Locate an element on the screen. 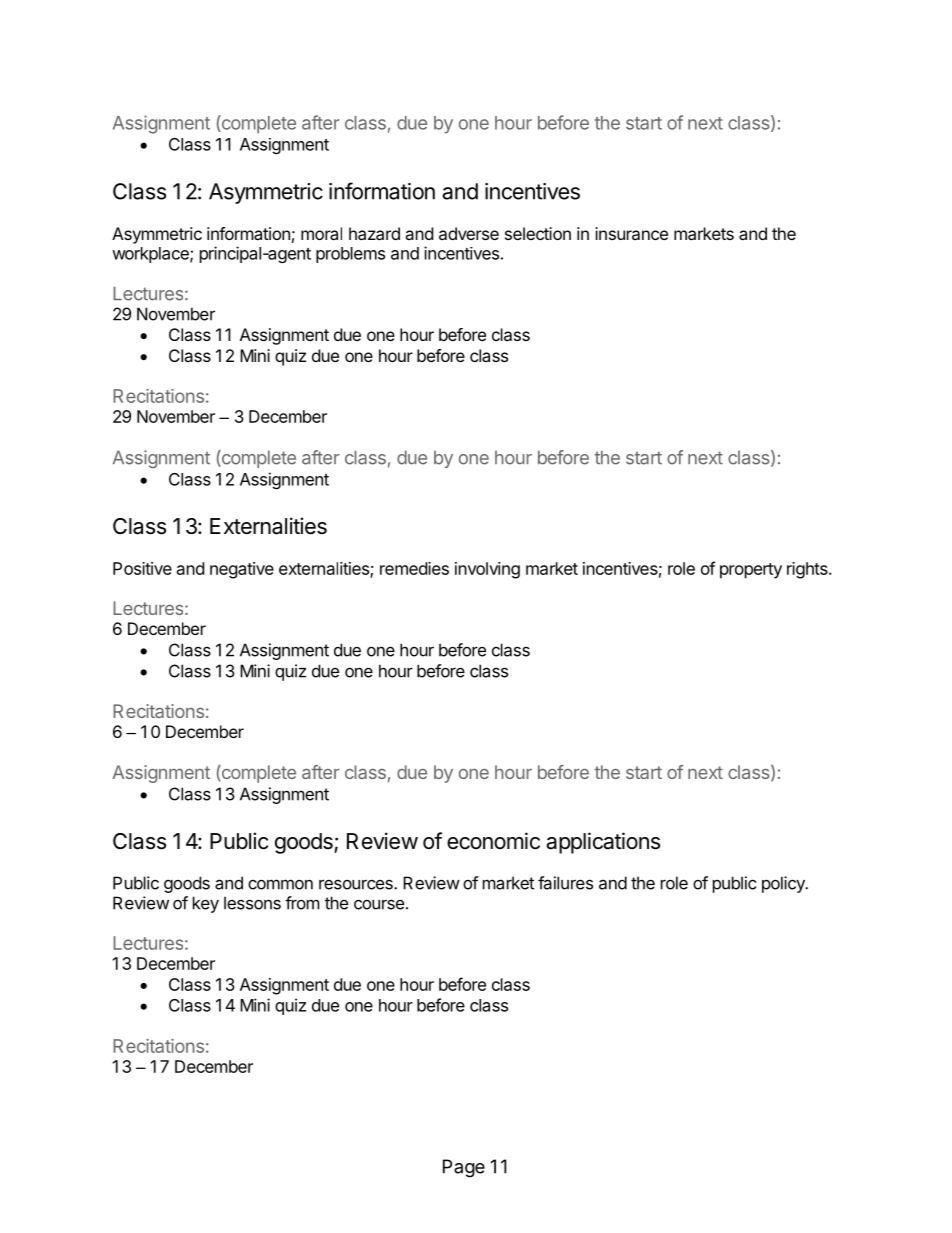 The height and width of the screenshot is (1233, 952). common is located at coordinates (280, 884).
